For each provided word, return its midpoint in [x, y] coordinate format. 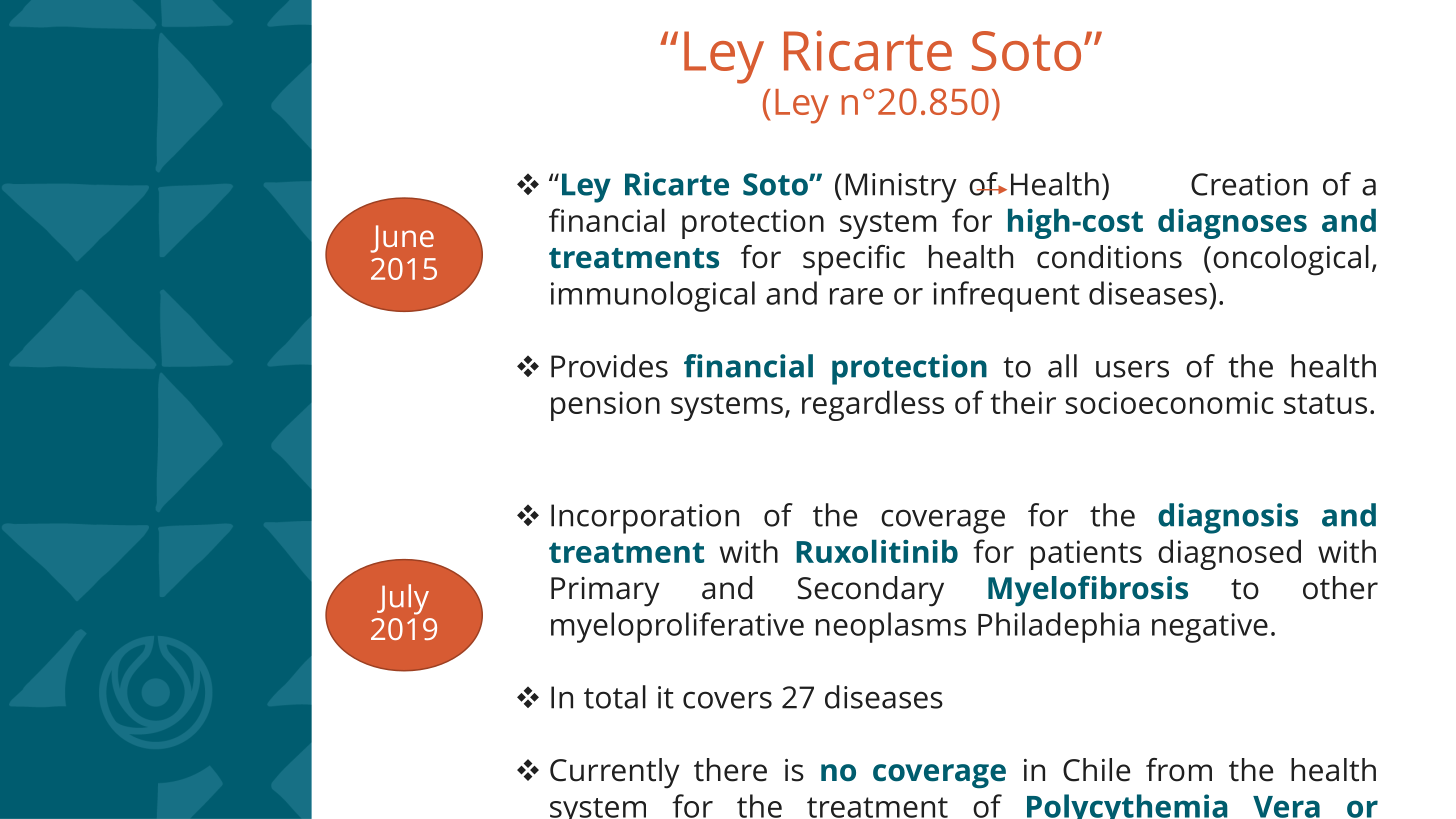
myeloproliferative [677, 627]
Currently [614, 773]
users [1132, 369]
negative [1210, 628]
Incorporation [645, 519]
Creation [1249, 184]
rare [856, 296]
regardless [873, 405]
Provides [609, 366]
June [402, 239]
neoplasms [891, 627]
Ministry [901, 188]
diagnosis [1228, 518]
